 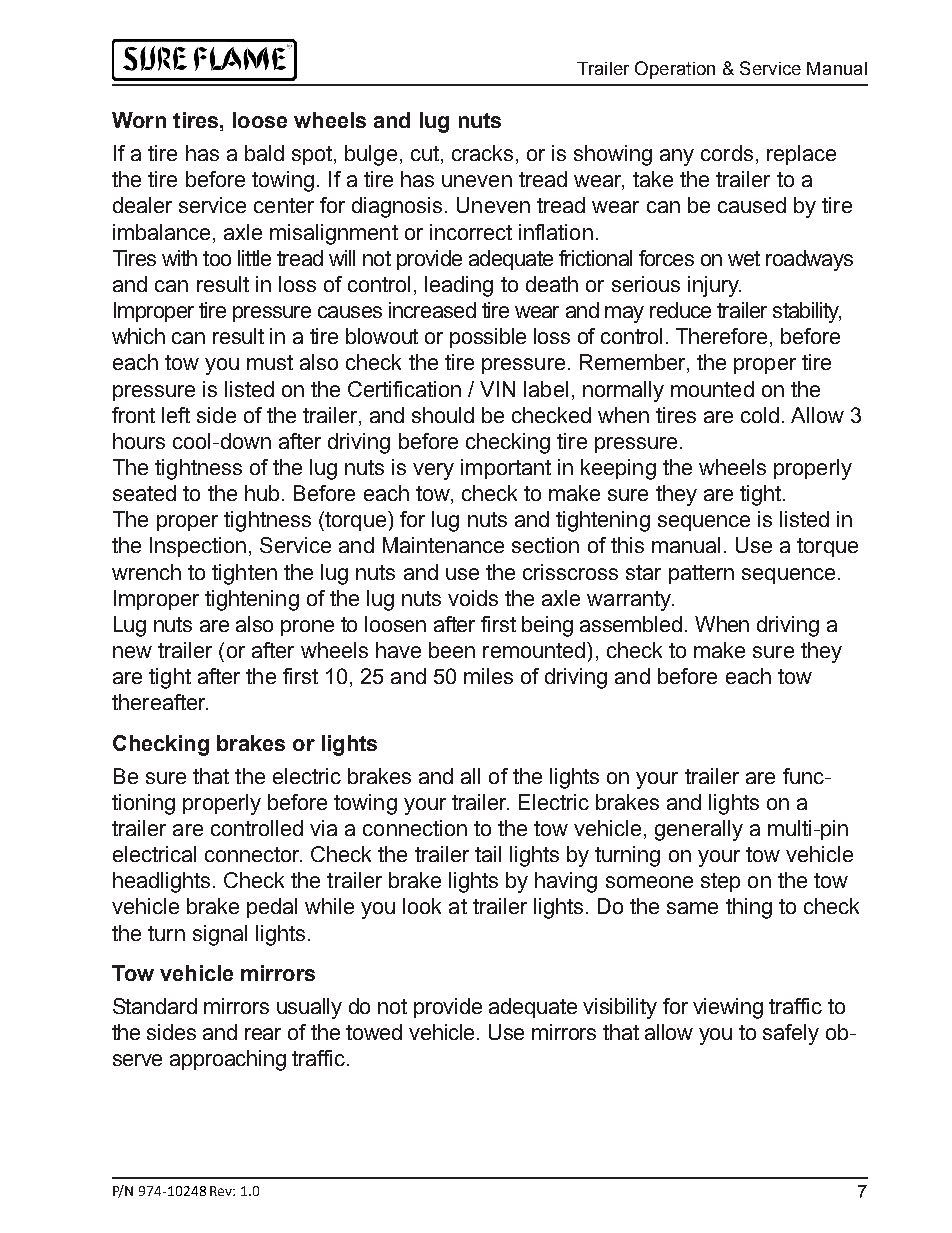 I want to click on connector, so click(x=253, y=854).
